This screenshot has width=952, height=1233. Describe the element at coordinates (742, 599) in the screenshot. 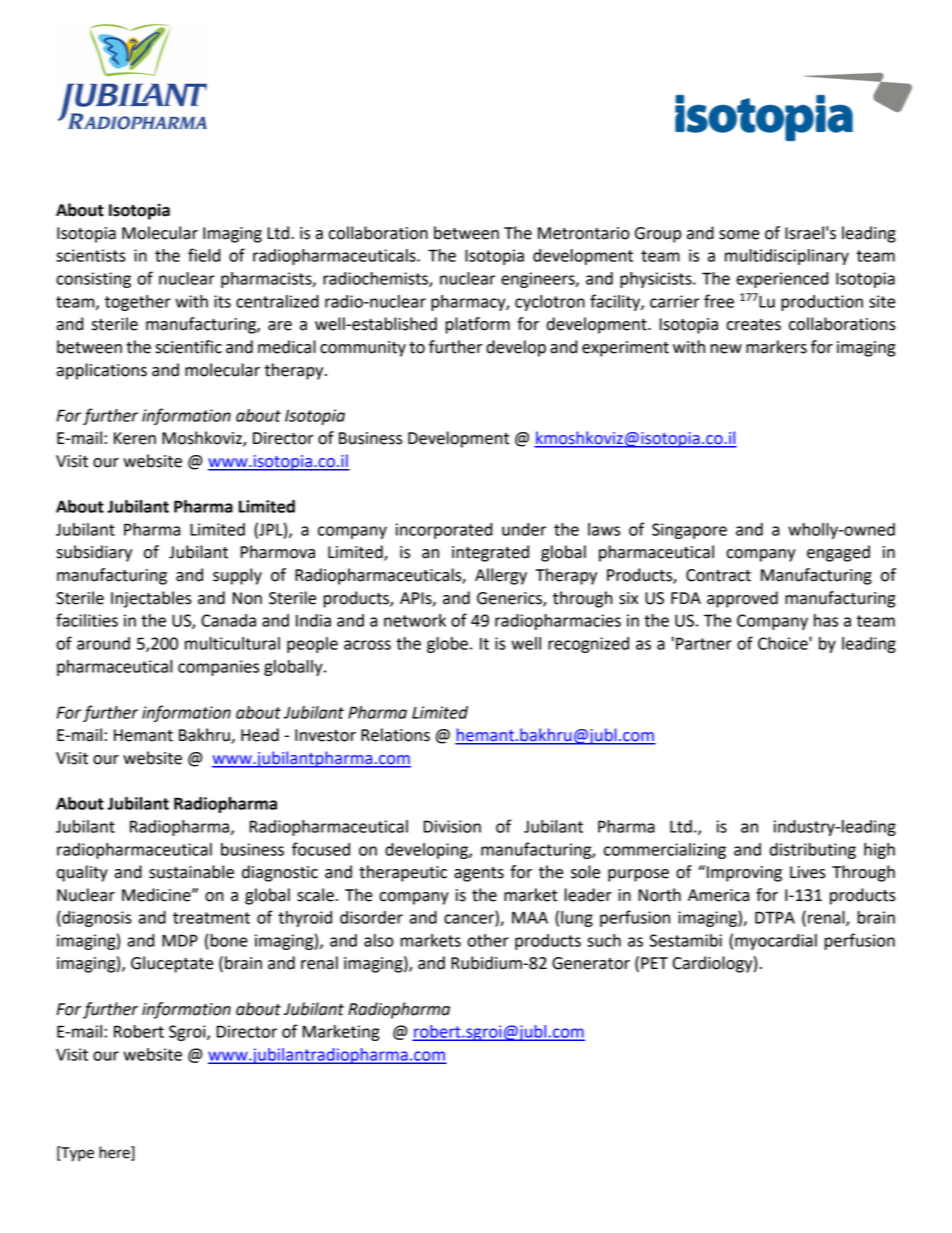

I see `approved` at that location.
